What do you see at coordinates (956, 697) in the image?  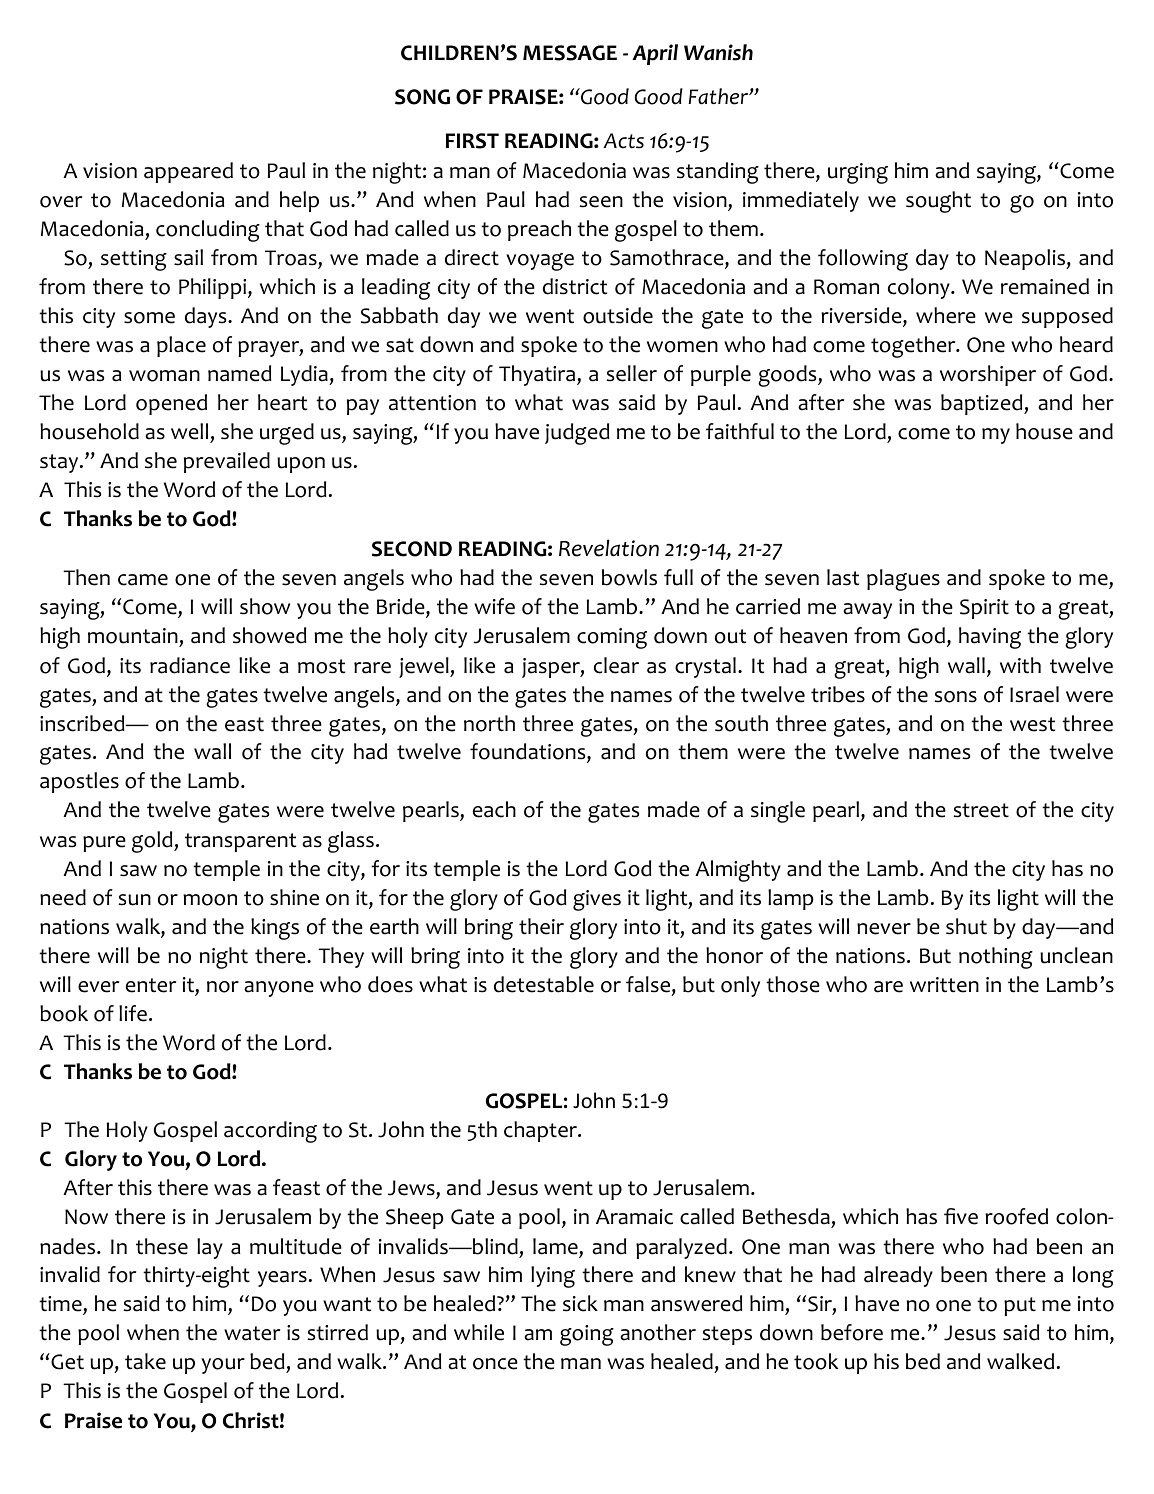 I see `sons` at bounding box center [956, 697].
